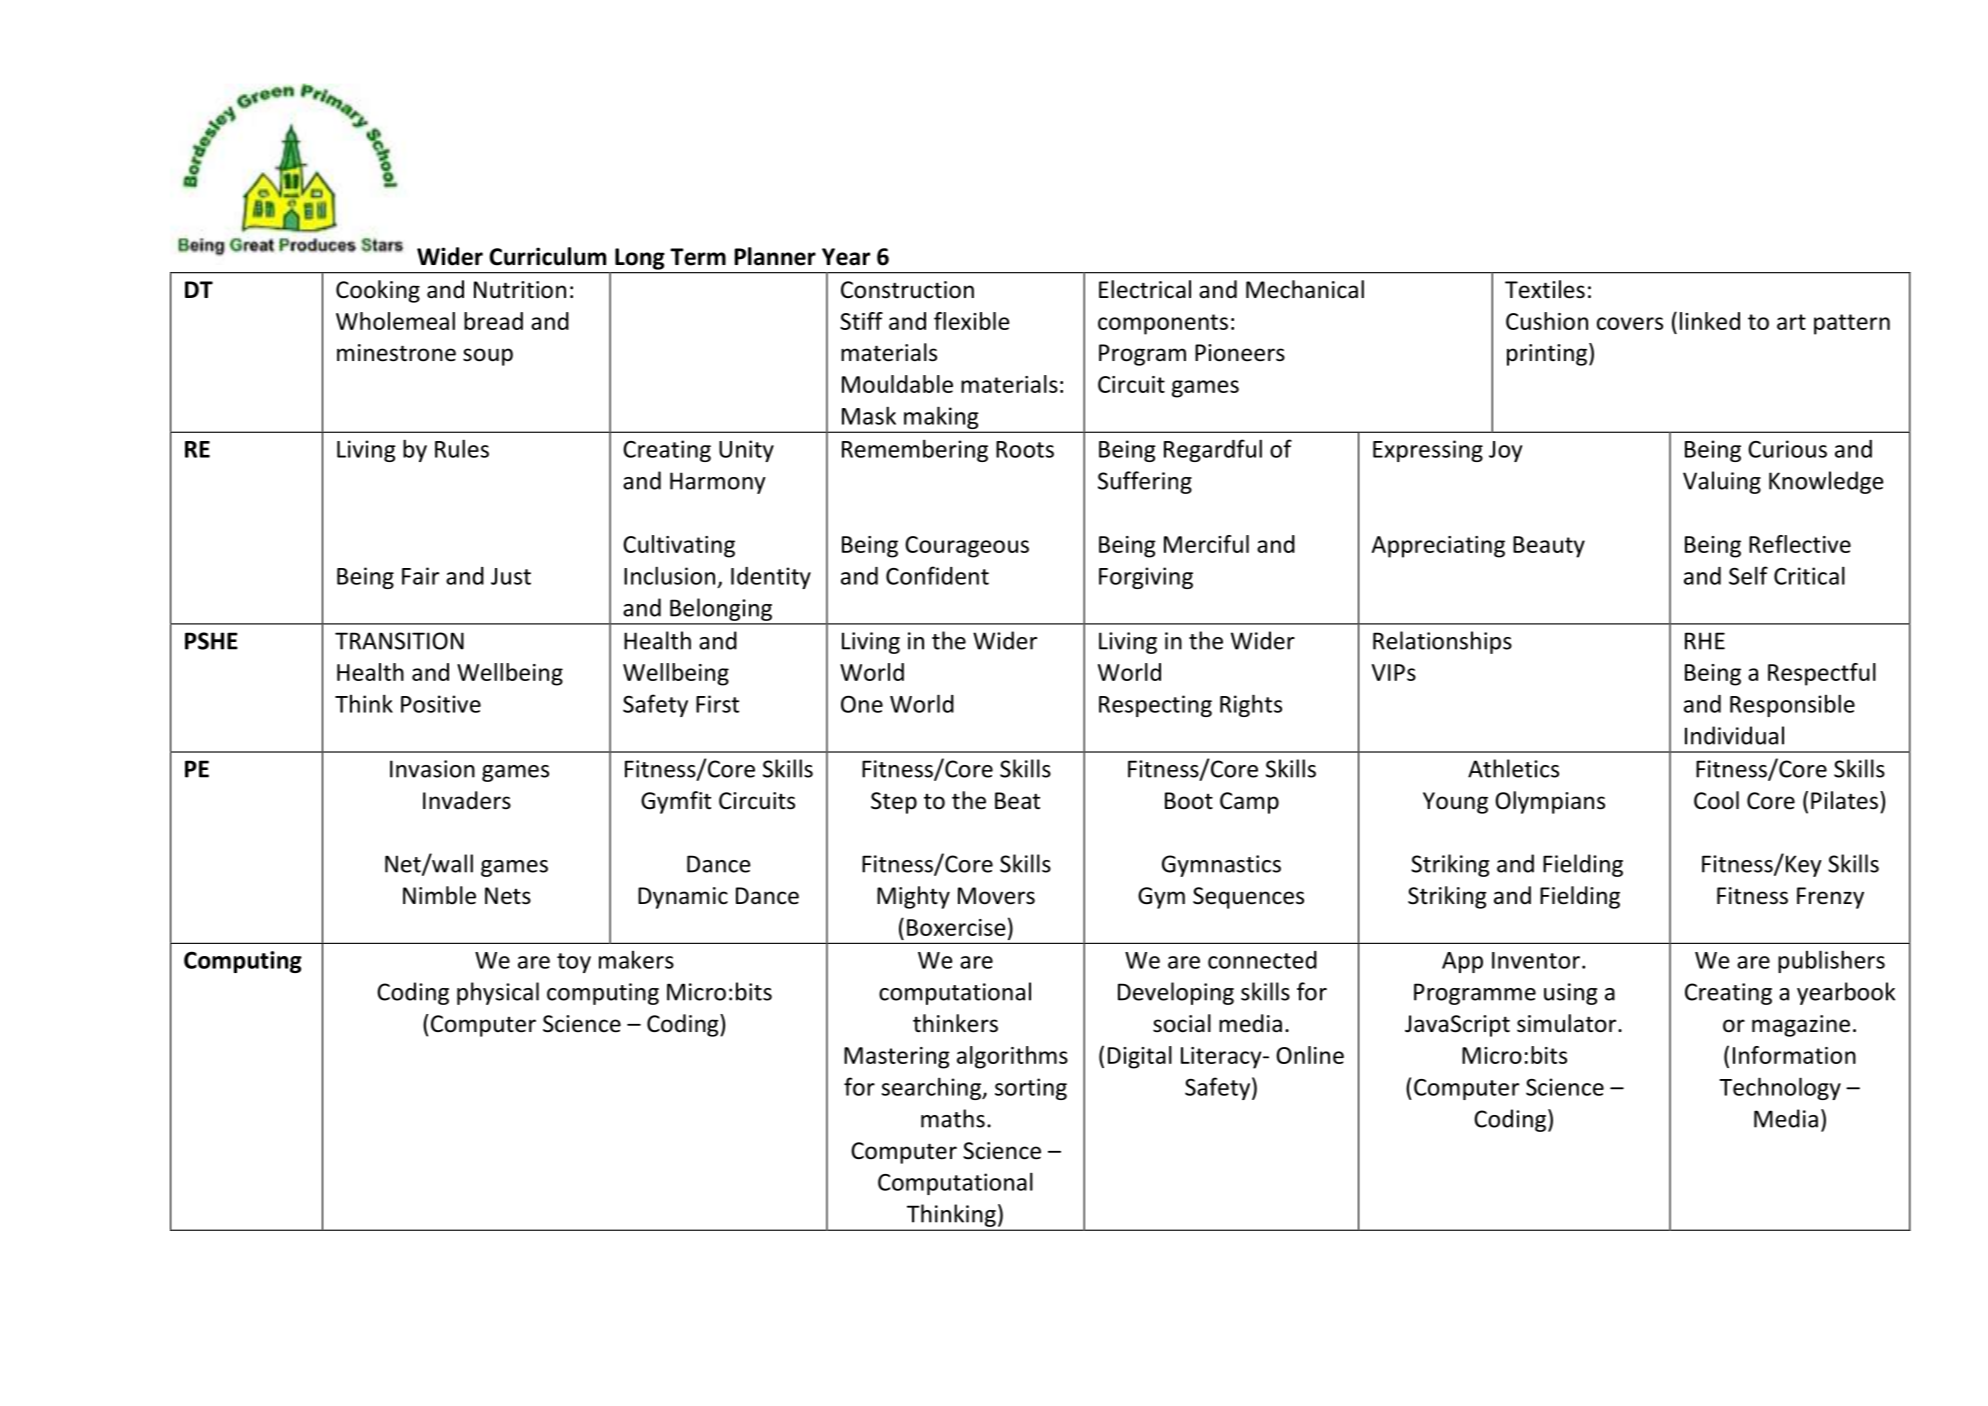  I want to click on Rules, so click(462, 448).
